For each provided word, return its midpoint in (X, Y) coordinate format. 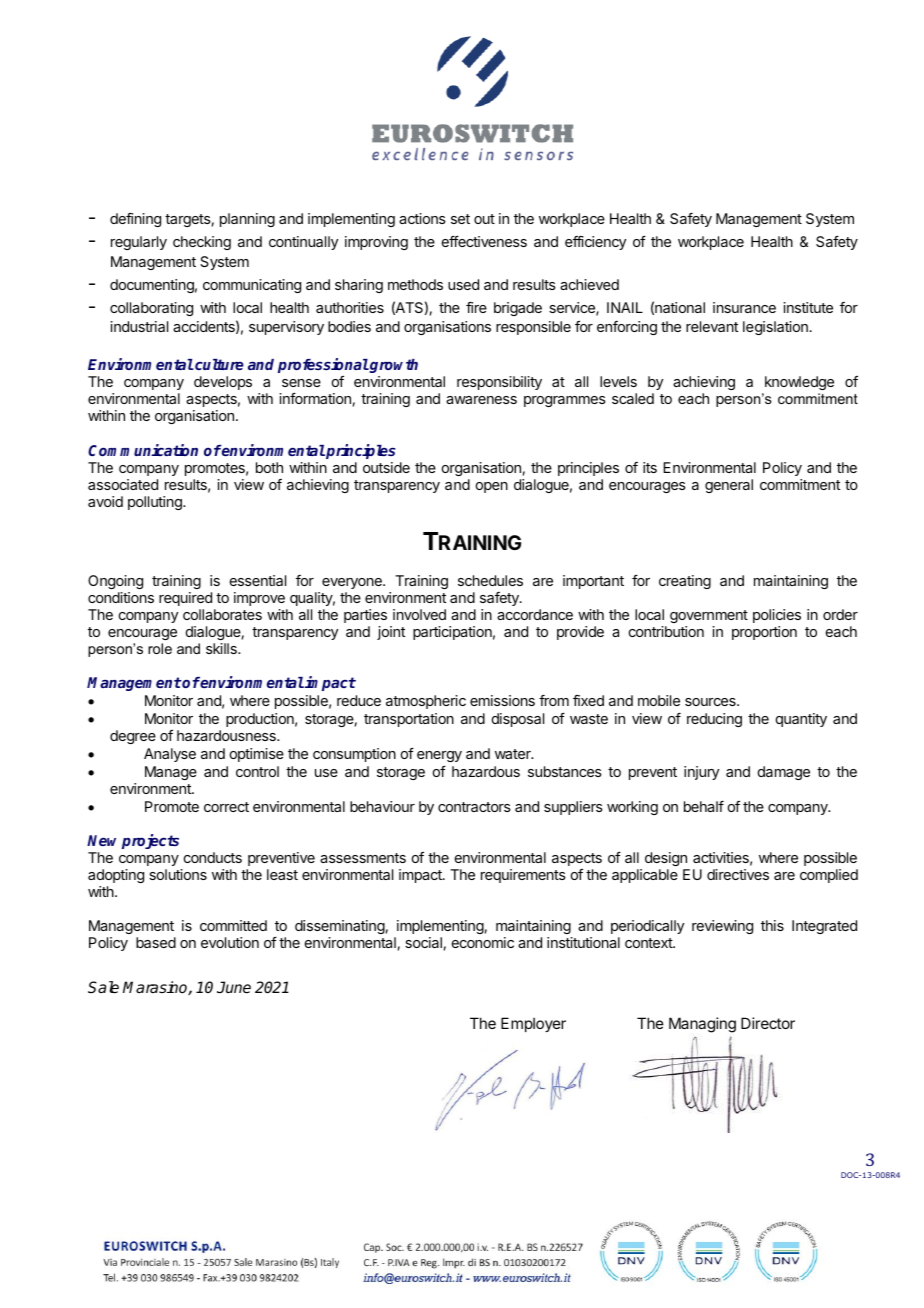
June (234, 987)
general (729, 486)
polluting (156, 503)
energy (439, 756)
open (492, 487)
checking (202, 243)
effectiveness (484, 241)
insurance (744, 307)
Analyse (170, 755)
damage (784, 773)
